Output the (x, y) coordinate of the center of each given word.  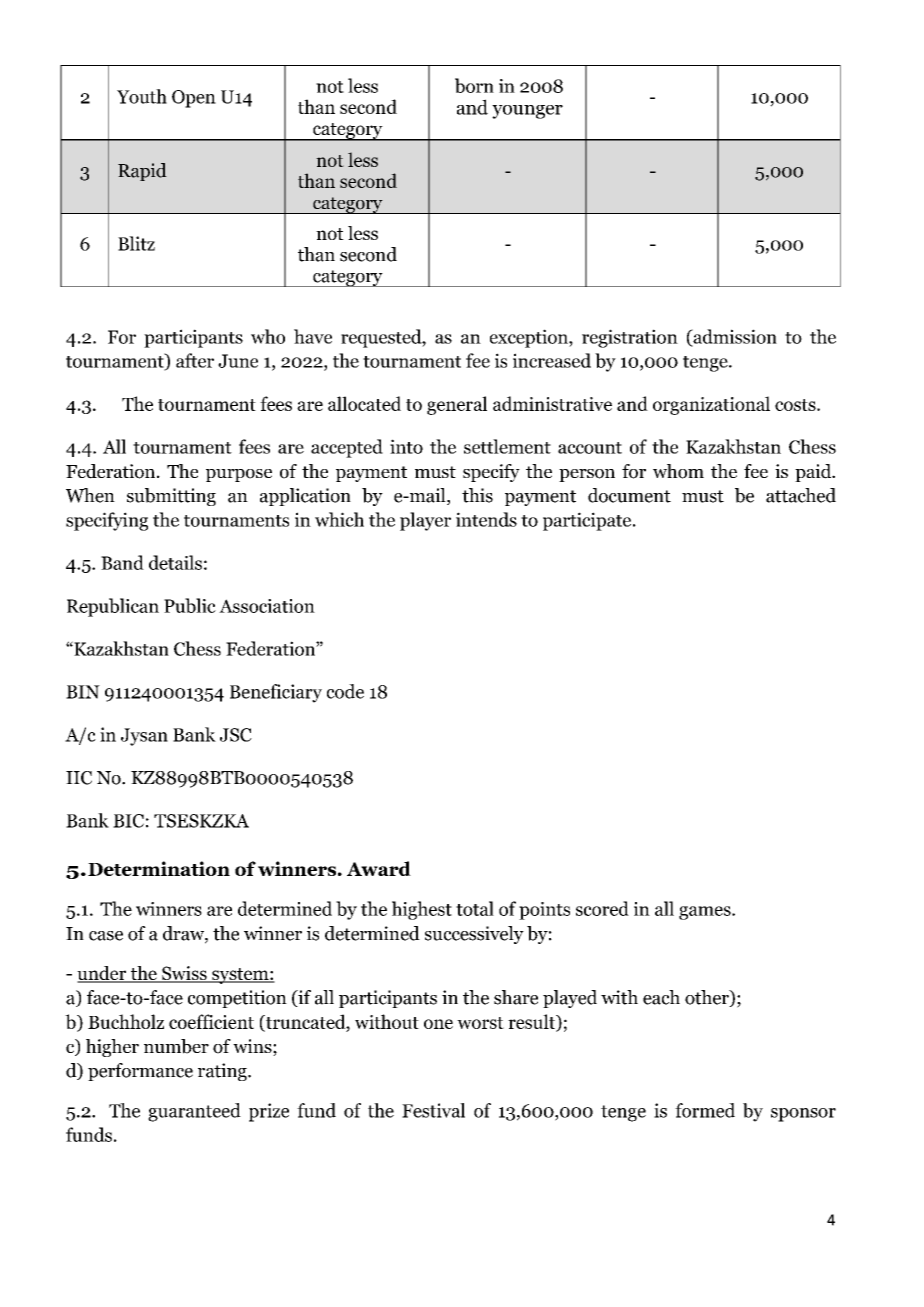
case (106, 936)
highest (422, 910)
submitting (171, 497)
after (195, 360)
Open (194, 99)
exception (530, 338)
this (477, 495)
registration (630, 338)
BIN (83, 692)
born (474, 85)
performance (140, 1072)
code (345, 691)
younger (527, 112)
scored (602, 908)
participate (587, 521)
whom (678, 471)
